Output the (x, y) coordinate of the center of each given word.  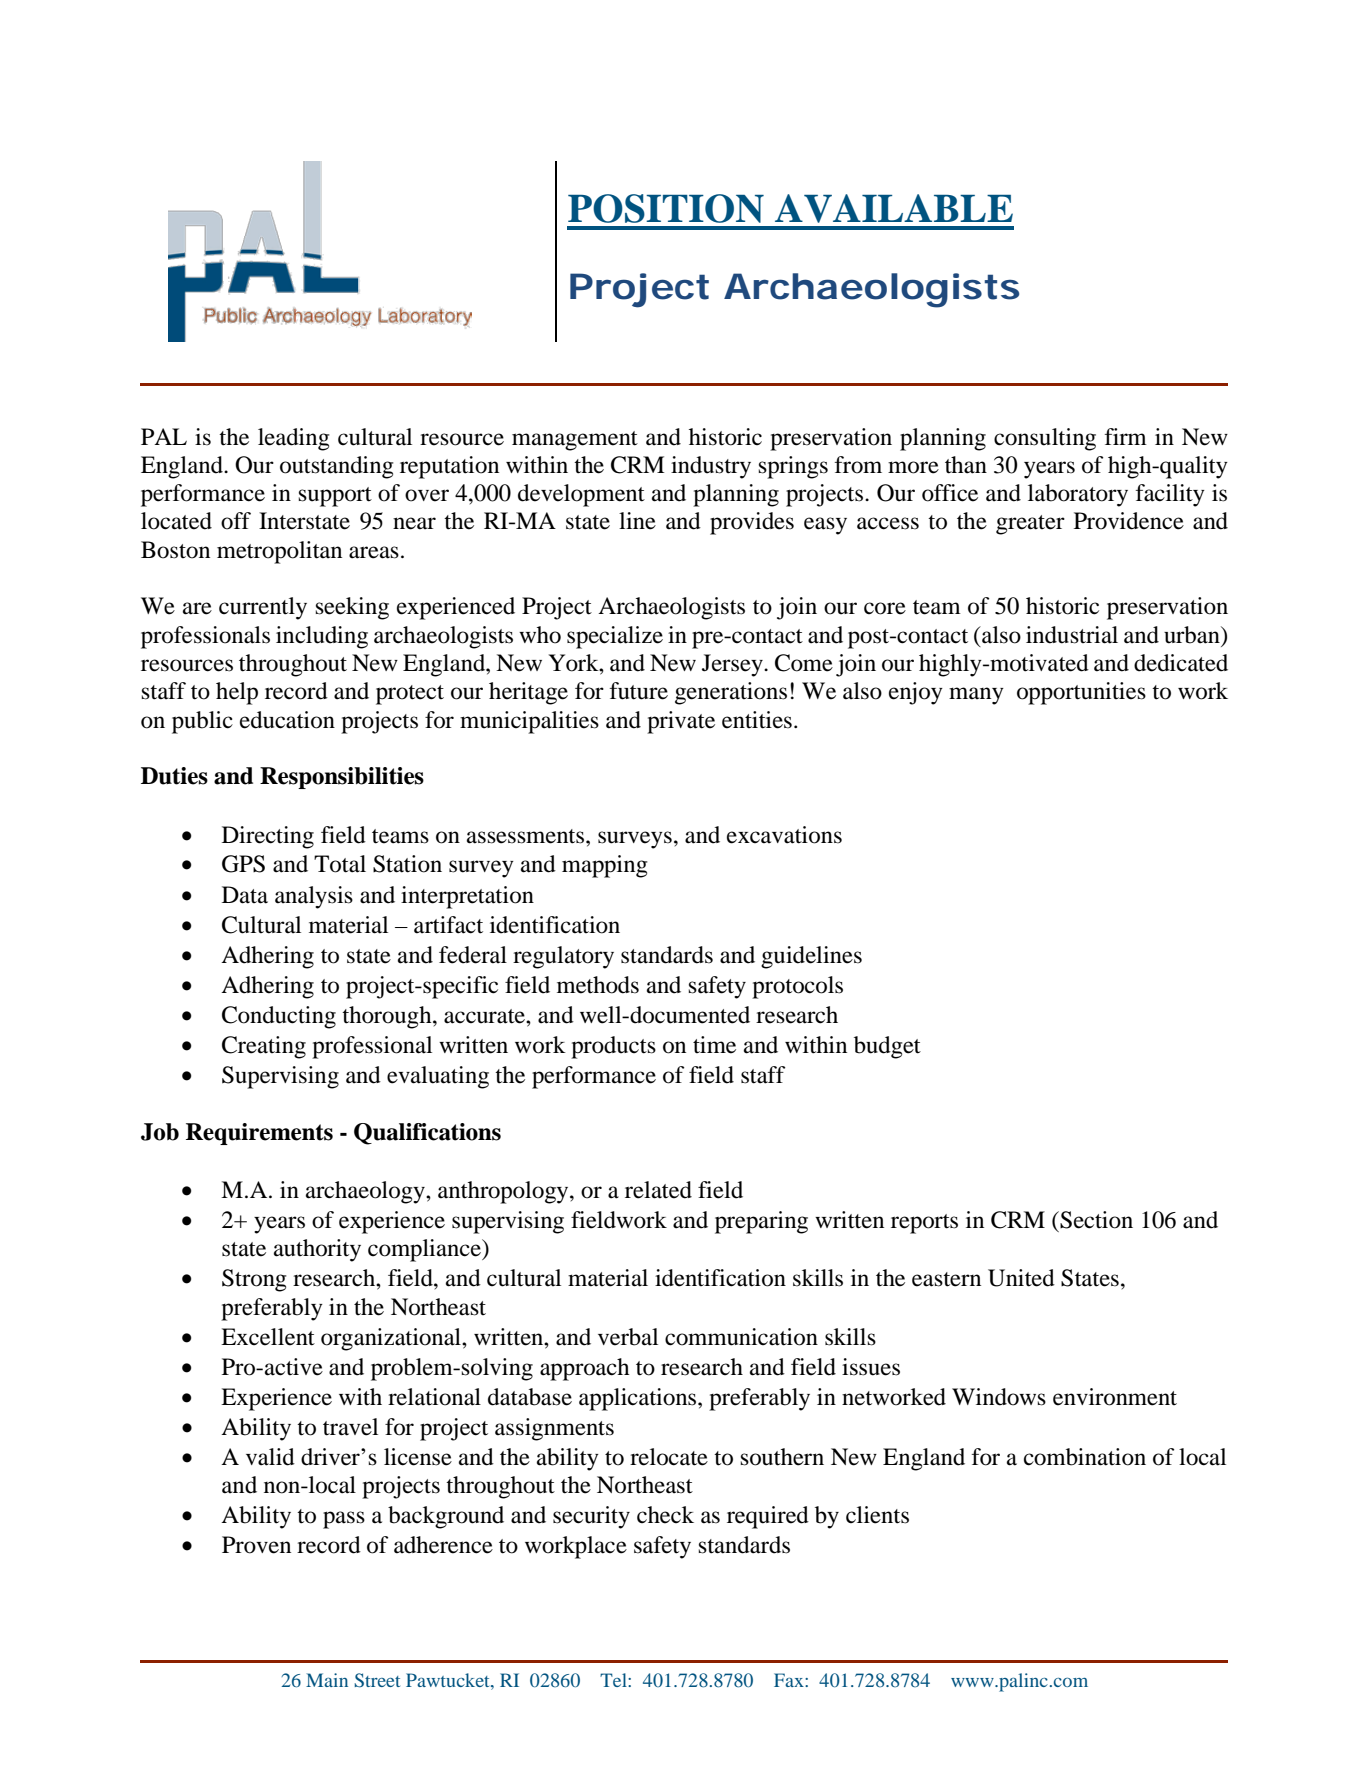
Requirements (259, 1134)
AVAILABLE (894, 208)
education (287, 720)
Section (1095, 1220)
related (658, 1190)
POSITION (666, 208)
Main (327, 1680)
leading (294, 439)
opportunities (1081, 693)
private (681, 722)
